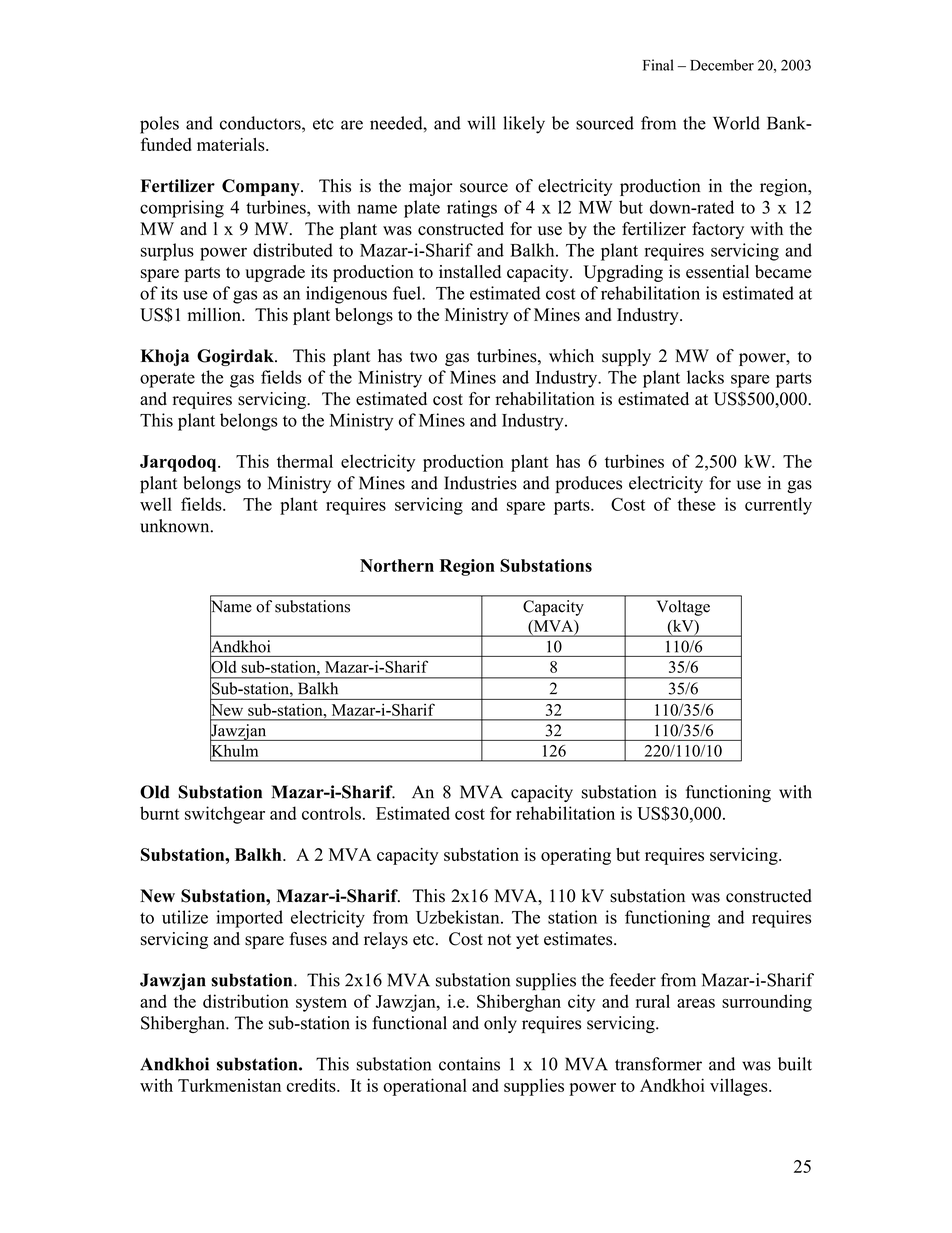  What do you see at coordinates (229, 1085) in the screenshot?
I see `Turkmenistan` at bounding box center [229, 1085].
